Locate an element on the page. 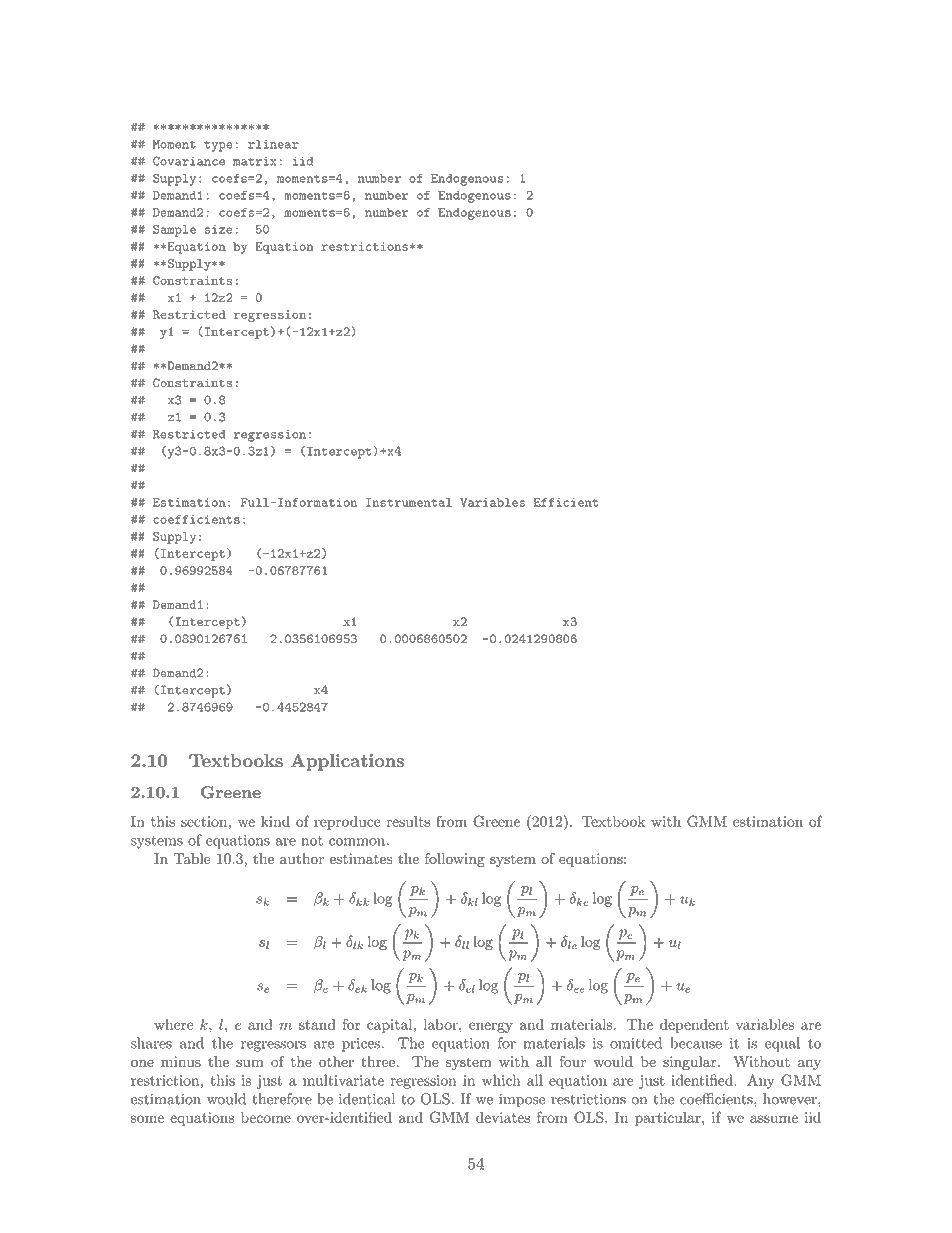 The height and width of the page is (1233, 952). matrix is located at coordinates (254, 161).
